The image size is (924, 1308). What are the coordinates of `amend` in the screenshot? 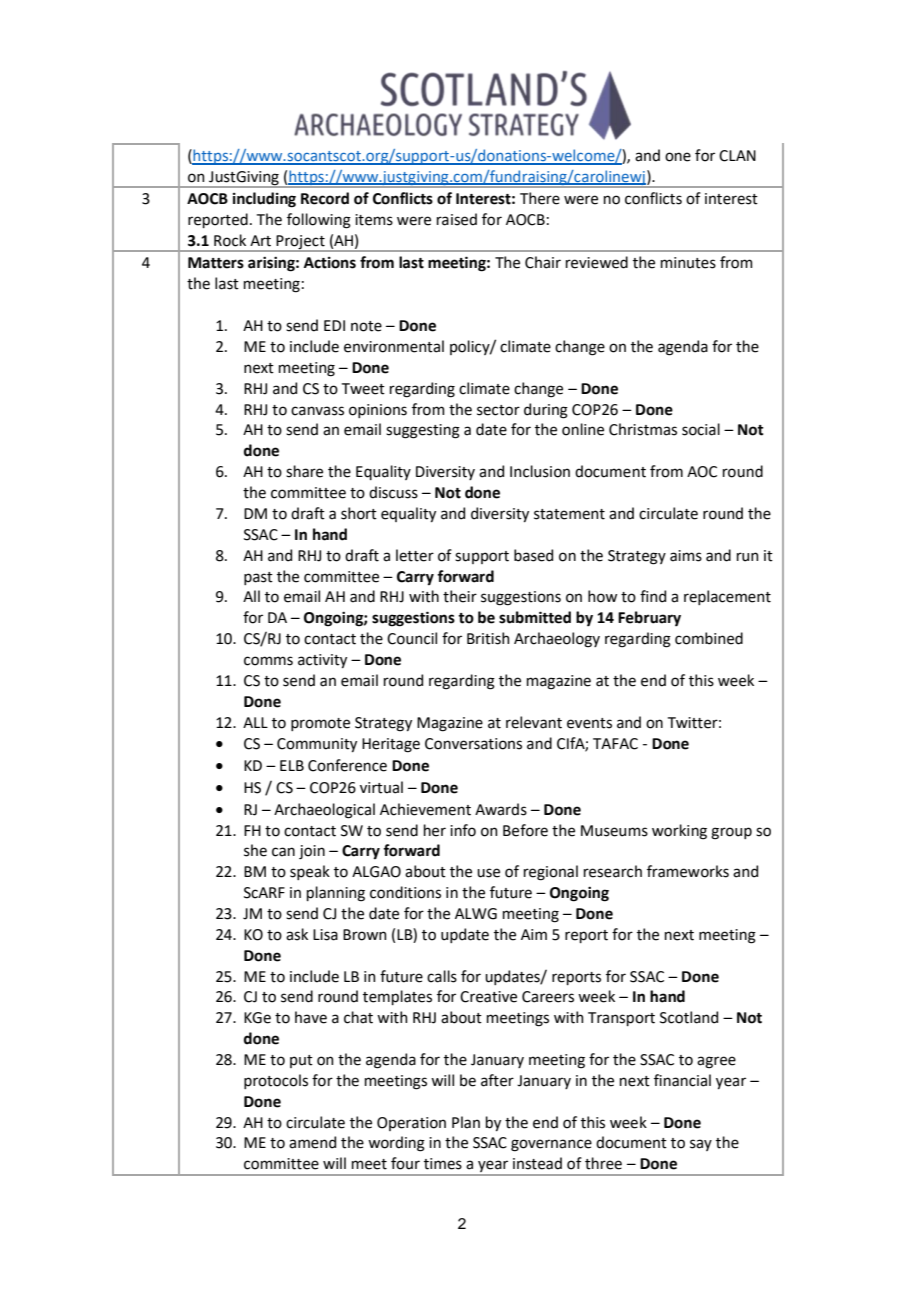 It's located at (312, 1142).
